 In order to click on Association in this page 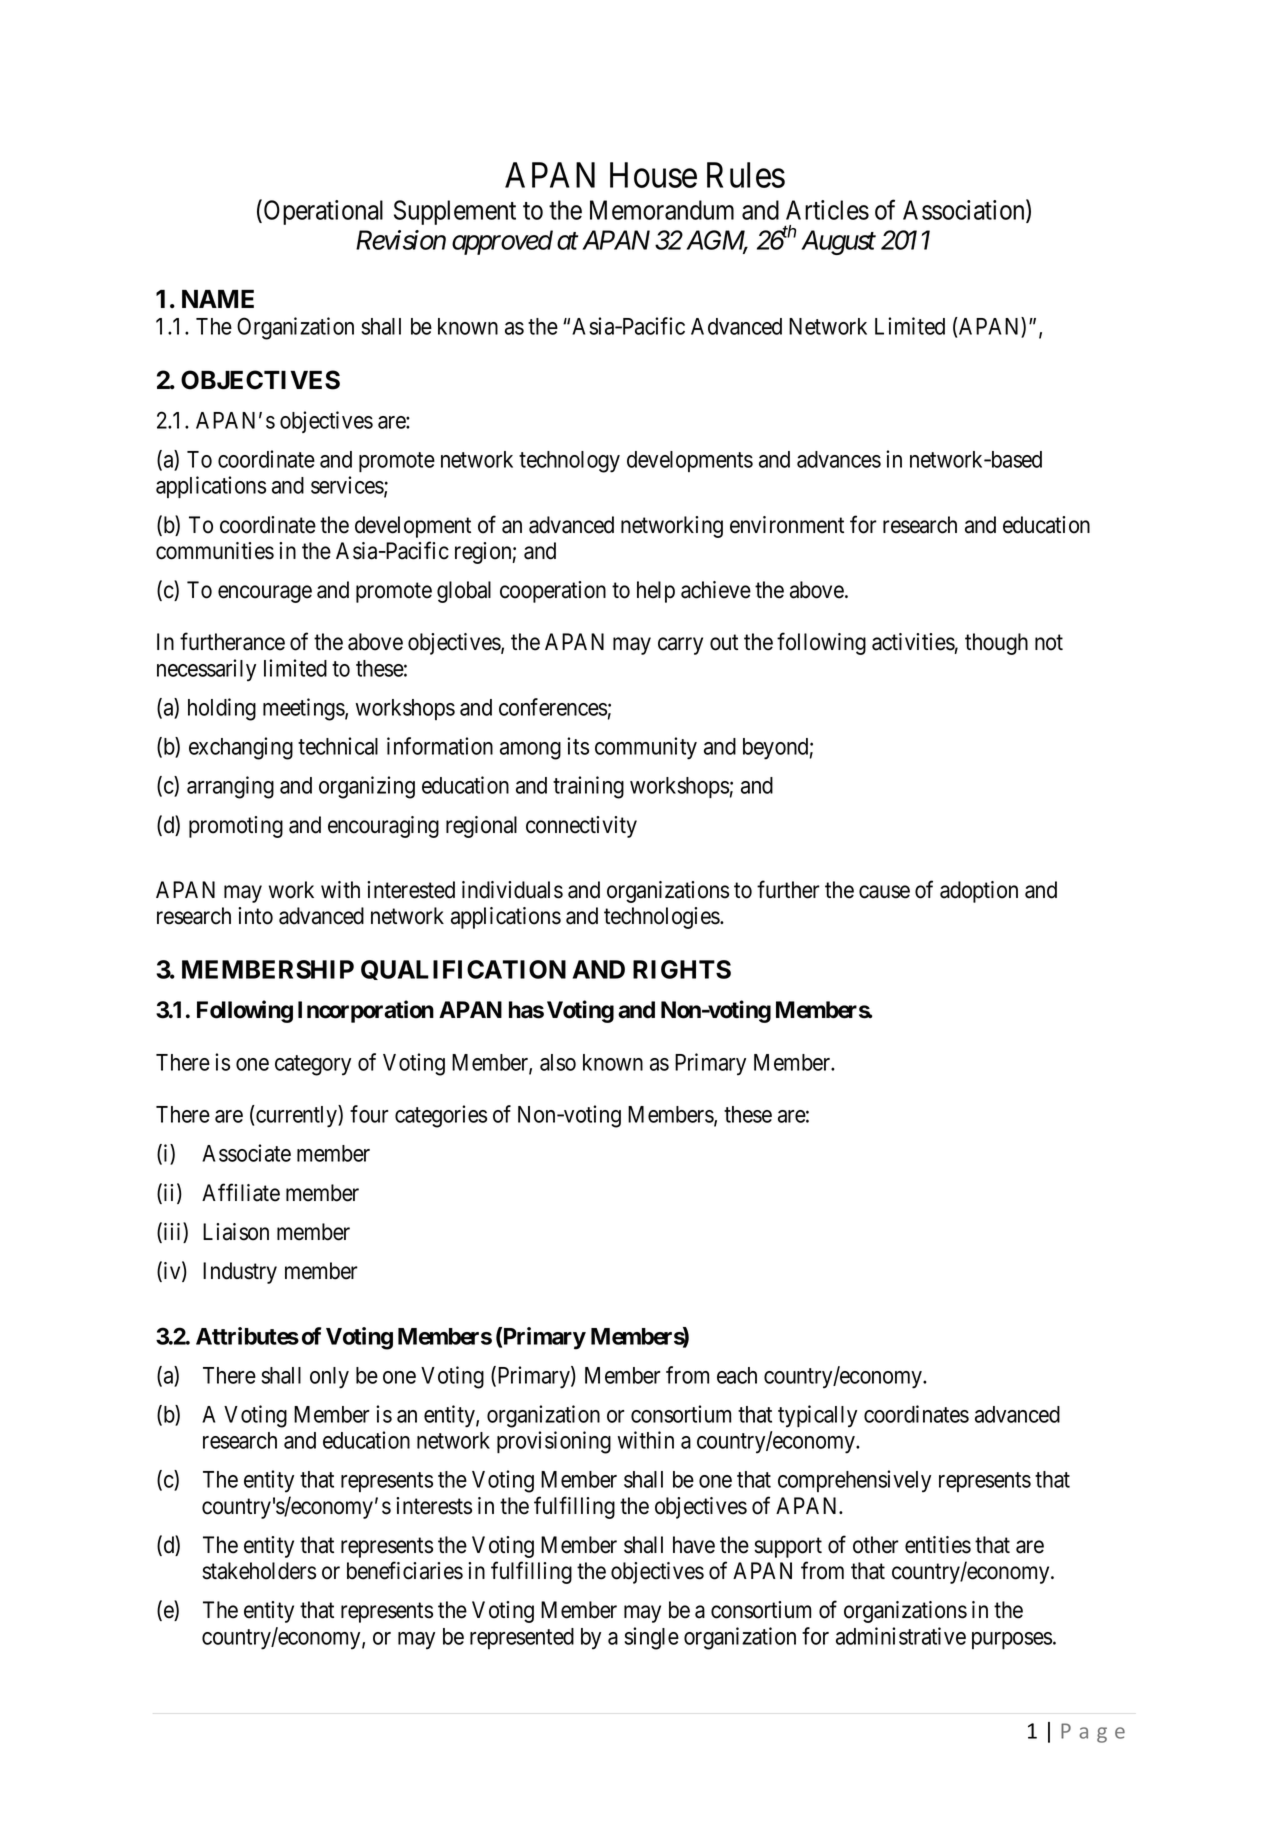, I will do `click(965, 210)`.
